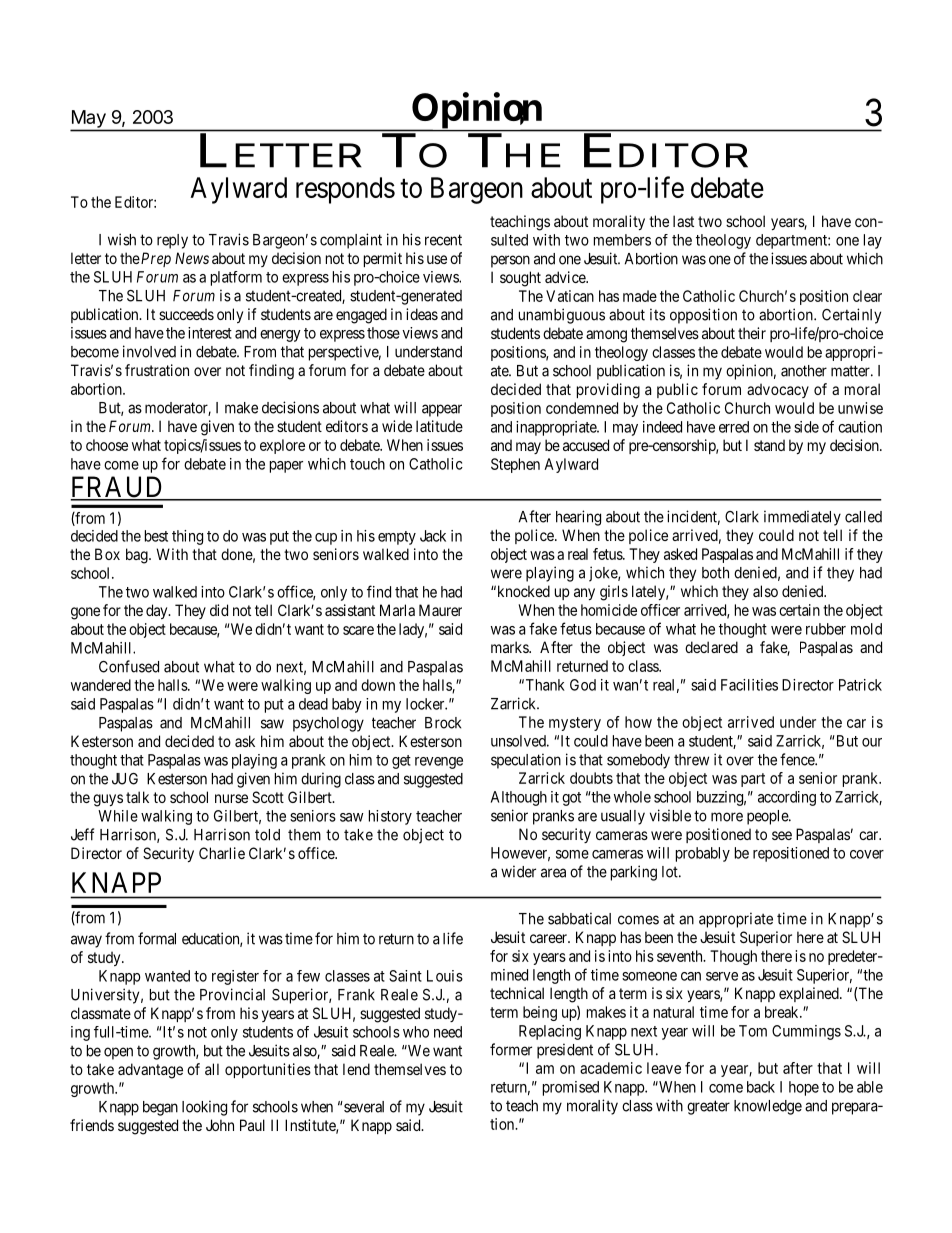 This screenshot has width=952, height=1233. Describe the element at coordinates (683, 221) in the screenshot. I see `last` at that location.
